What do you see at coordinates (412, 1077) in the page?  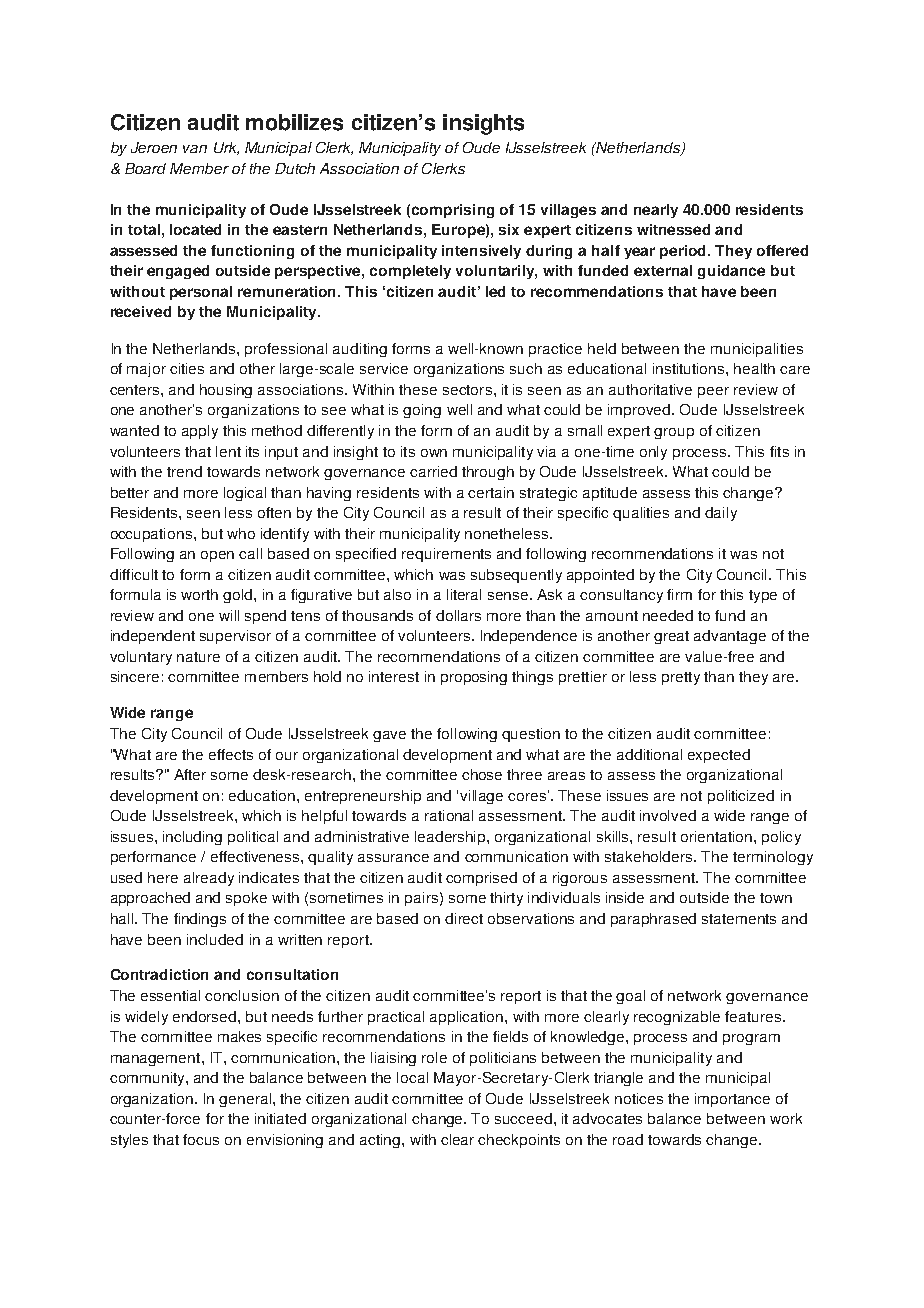 I see `local` at bounding box center [412, 1077].
